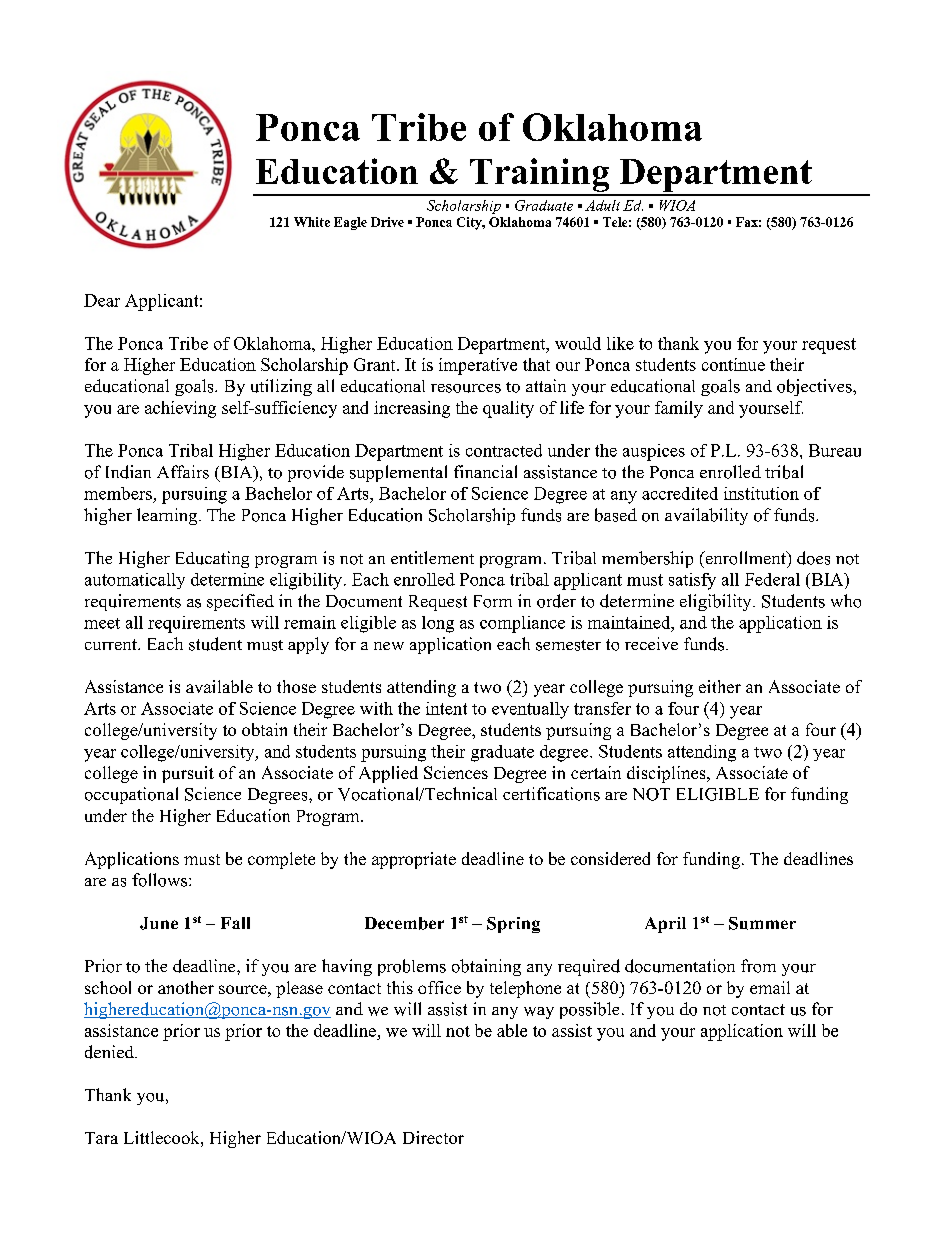  I want to click on Adult, so click(602, 205).
